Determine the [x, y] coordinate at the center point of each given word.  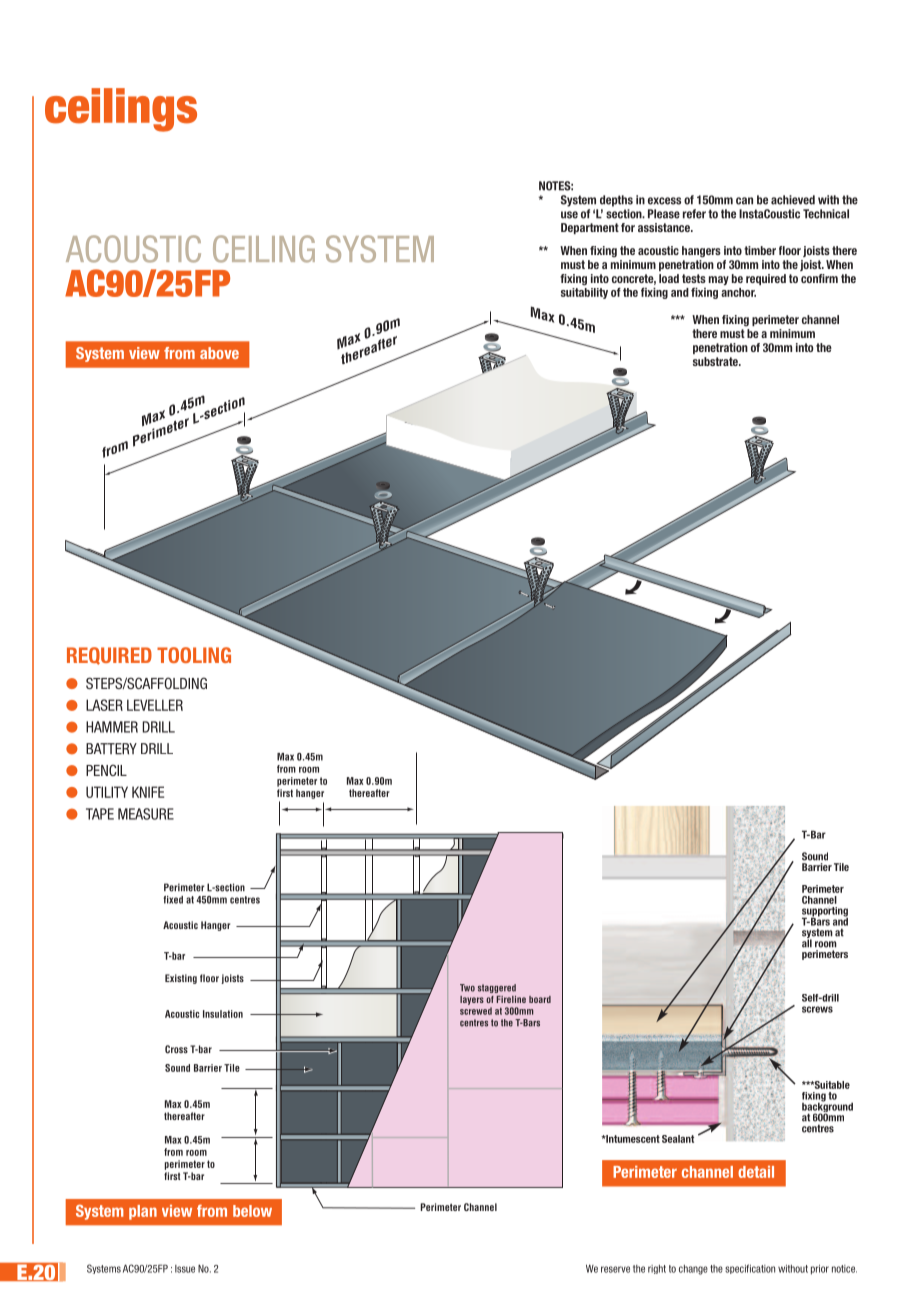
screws [817, 1009]
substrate [716, 361]
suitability [584, 292]
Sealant [678, 1139]
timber [760, 250]
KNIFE [148, 792]
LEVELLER [155, 705]
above [219, 353]
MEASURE [146, 814]
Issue [185, 1269]
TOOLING [194, 655]
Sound [815, 856]
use [569, 215]
